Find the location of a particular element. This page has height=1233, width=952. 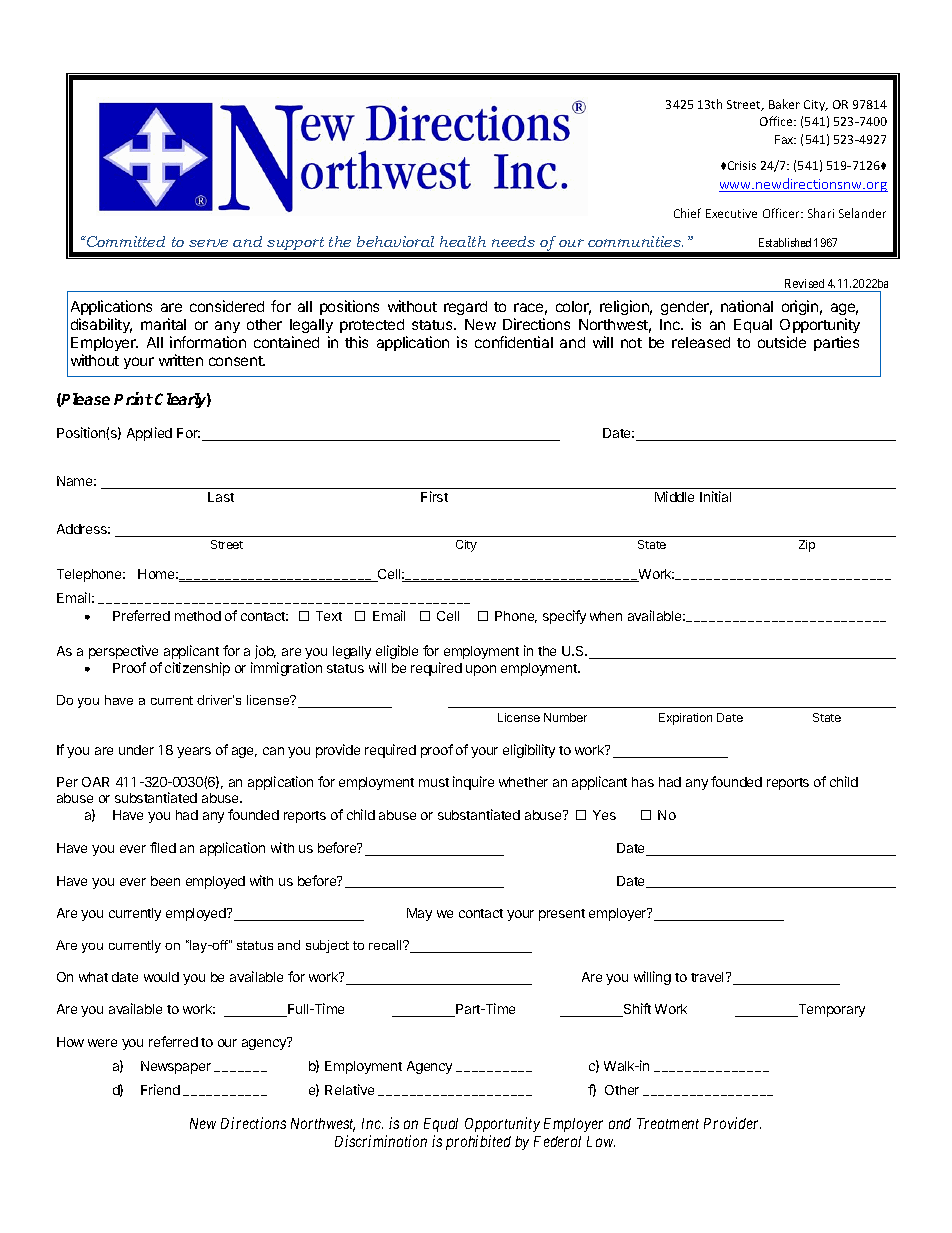

prohibited is located at coordinates (478, 1142).
